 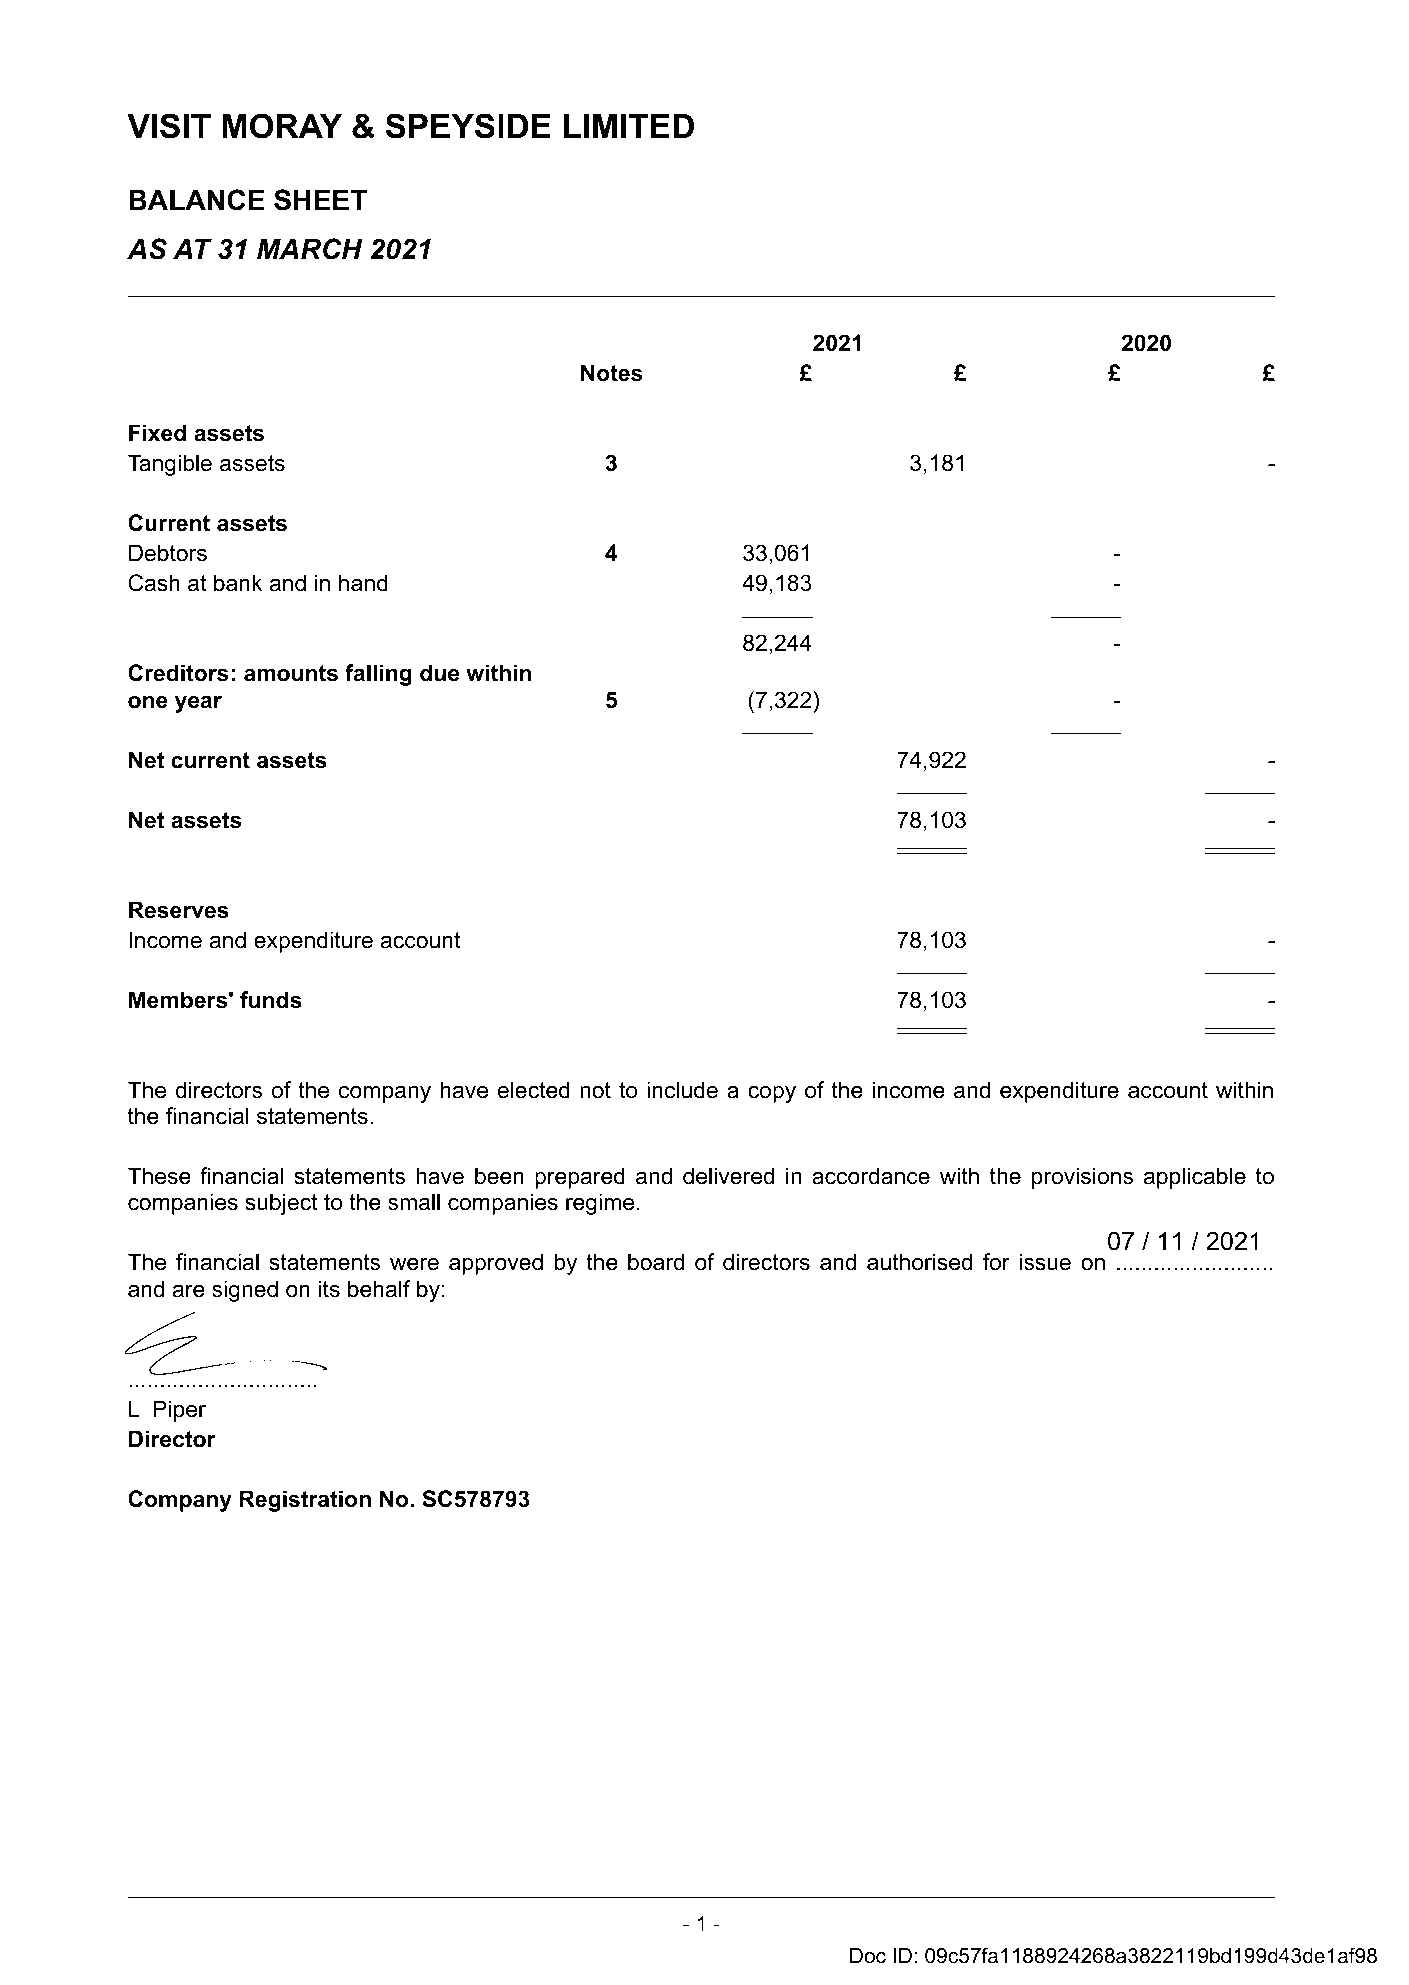 What do you see at coordinates (179, 1411) in the screenshot?
I see `Piper` at bounding box center [179, 1411].
